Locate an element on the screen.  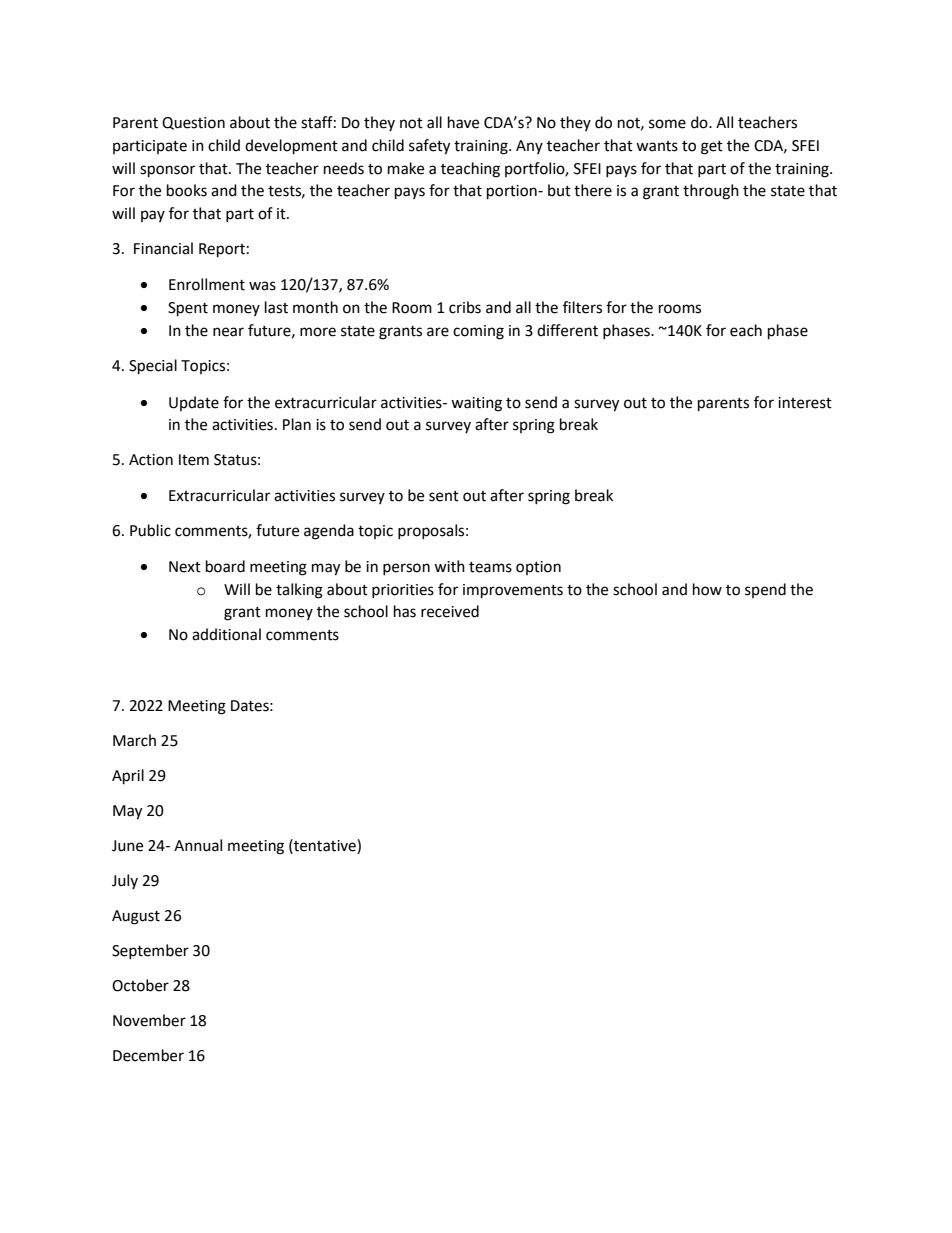
interest is located at coordinates (805, 403).
